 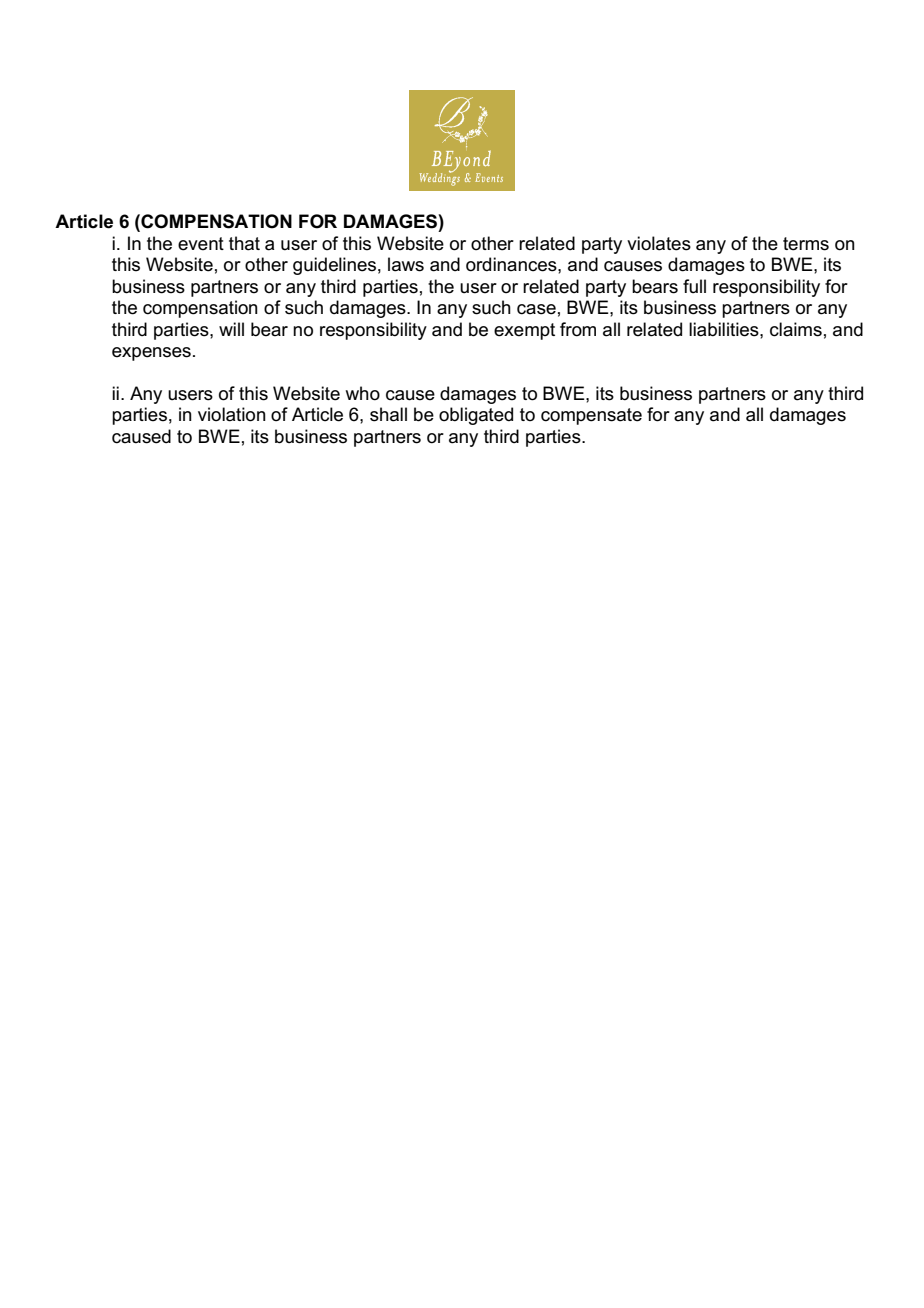 I want to click on obligated, so click(x=476, y=416).
